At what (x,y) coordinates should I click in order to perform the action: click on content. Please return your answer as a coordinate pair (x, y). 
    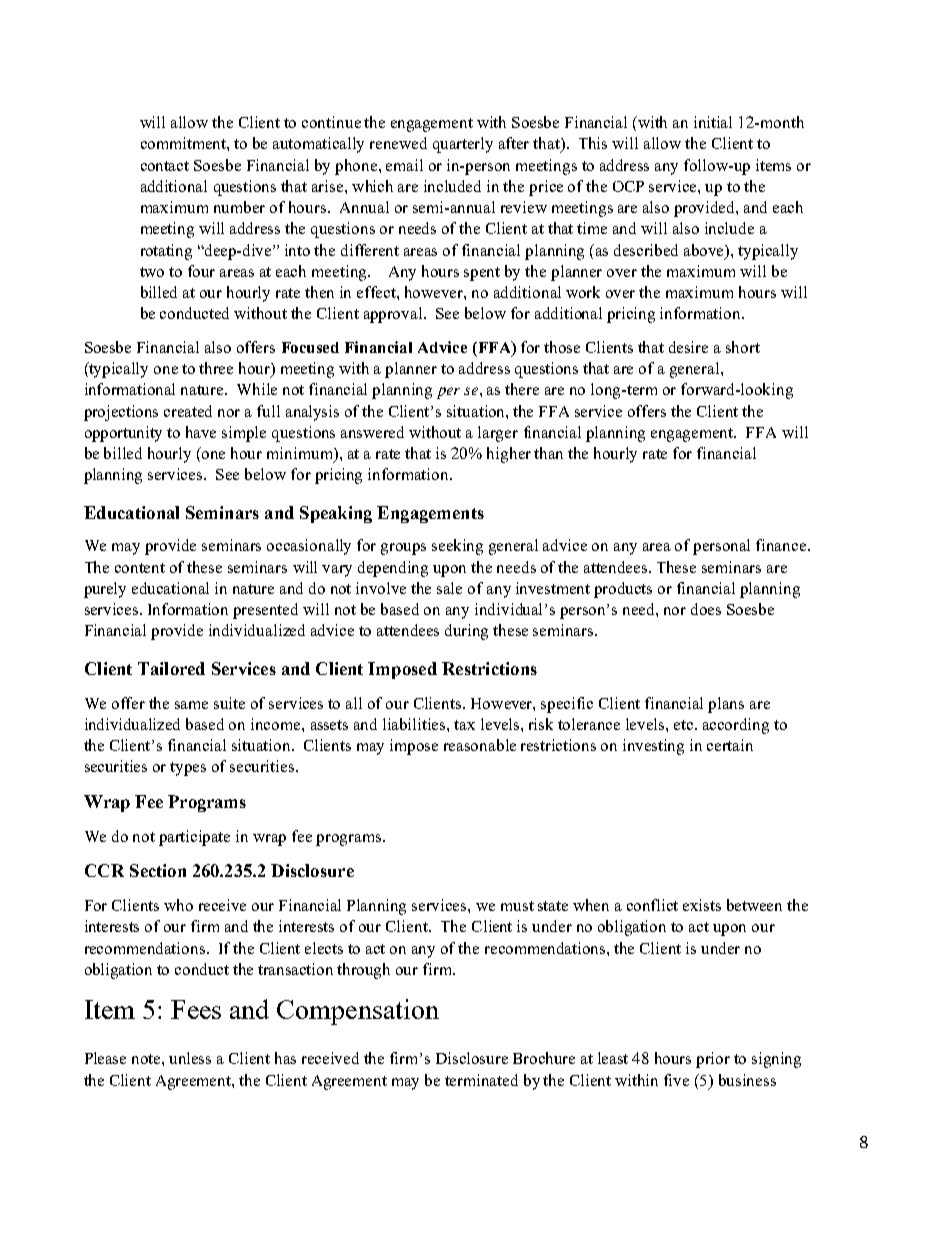
    Looking at the image, I should click on (140, 568).
